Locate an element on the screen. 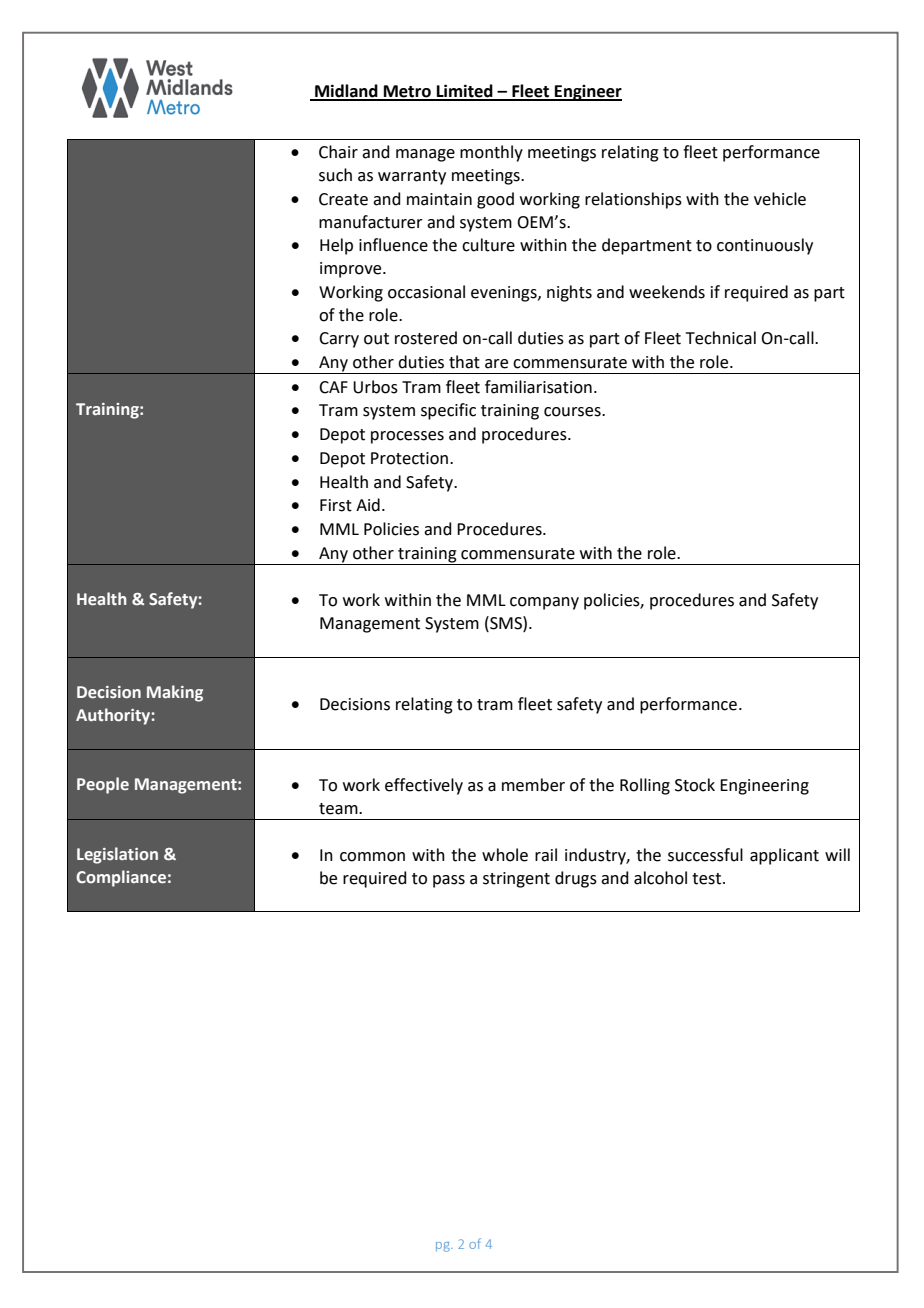 This screenshot has width=924, height=1308. courses is located at coordinates (573, 412).
